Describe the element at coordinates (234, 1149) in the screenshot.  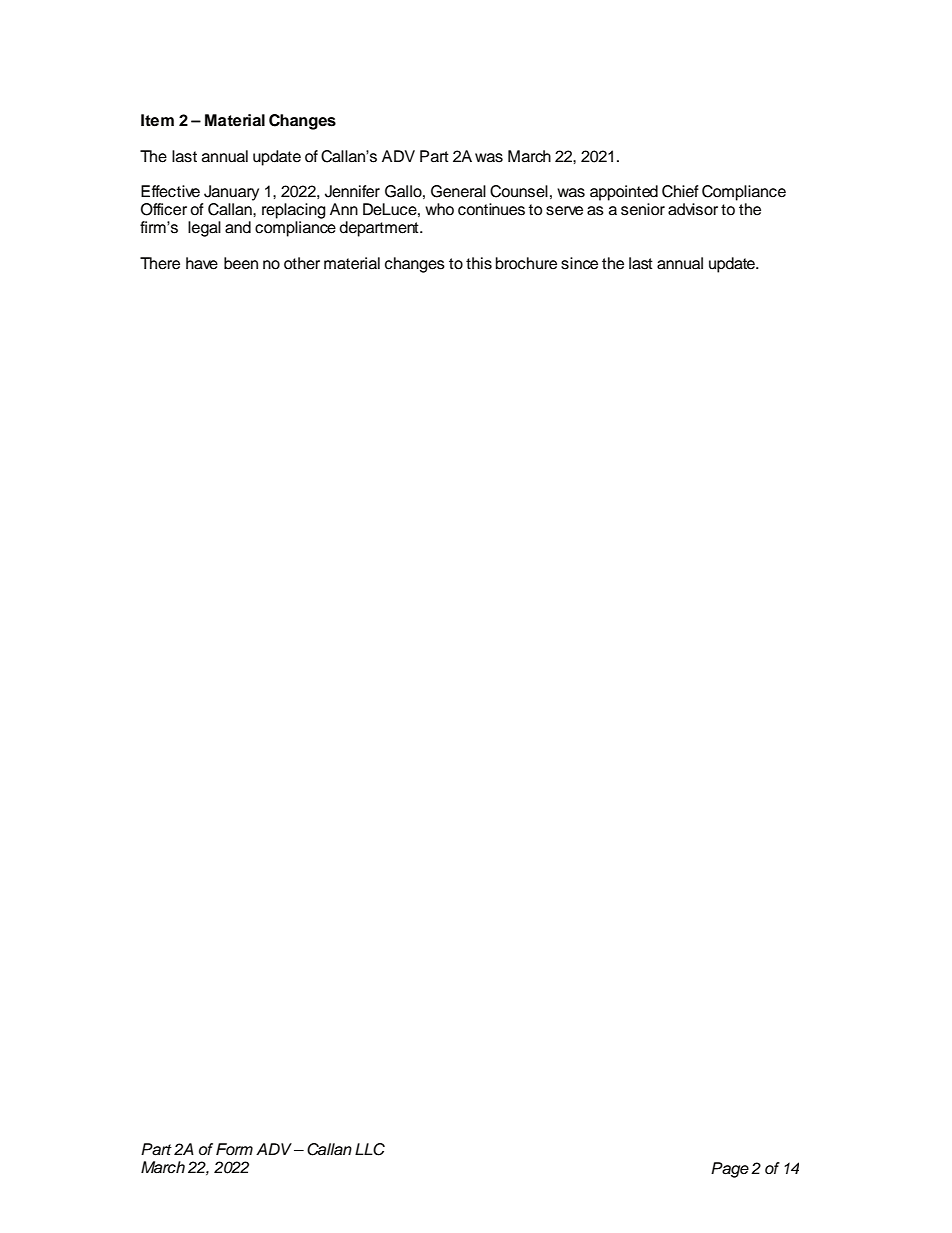
I see `Form` at that location.
